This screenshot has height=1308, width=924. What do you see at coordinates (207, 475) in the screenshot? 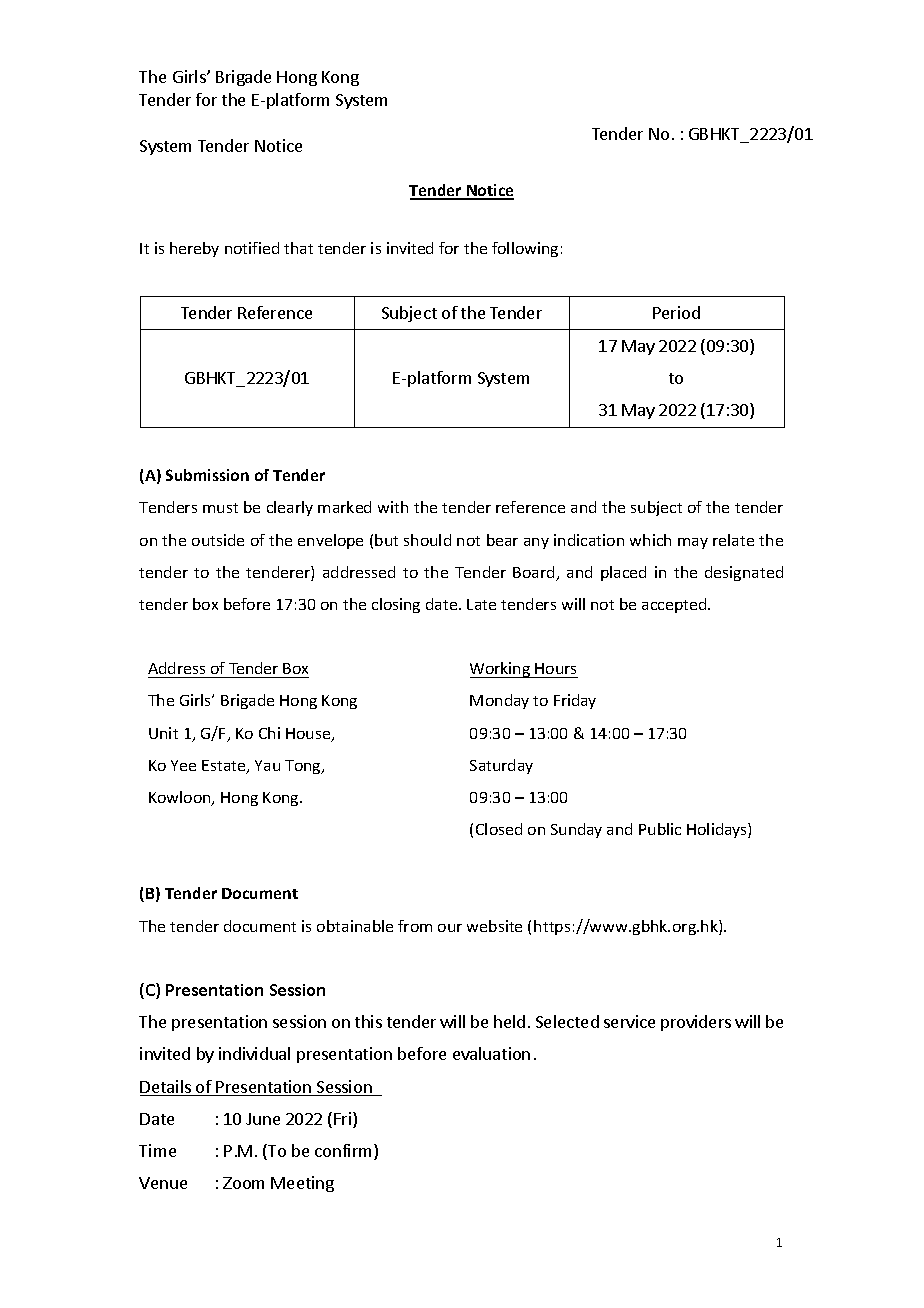
I see `Submission` at bounding box center [207, 475].
